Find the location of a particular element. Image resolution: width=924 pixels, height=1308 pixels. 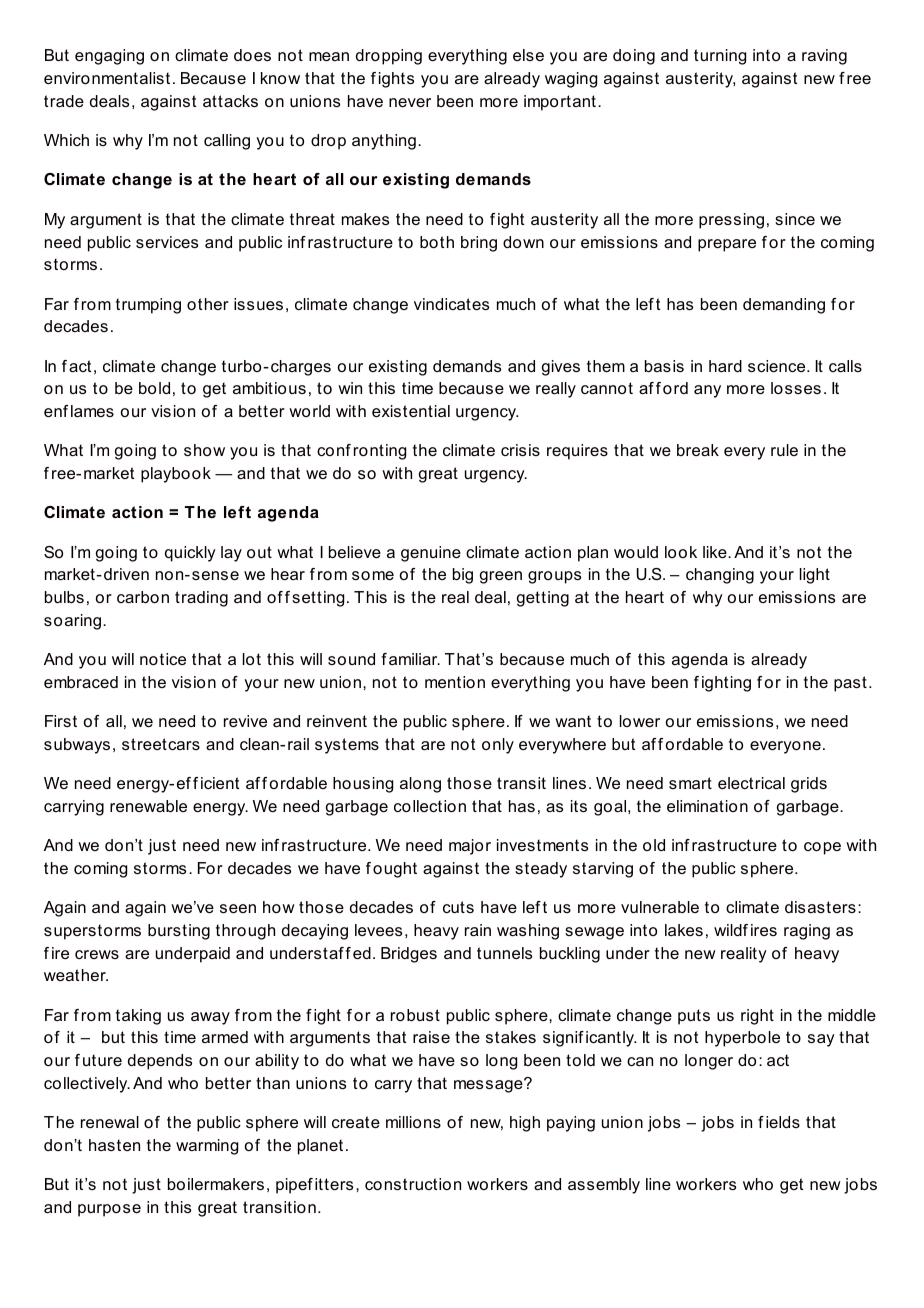

electrical is located at coordinates (751, 783).
